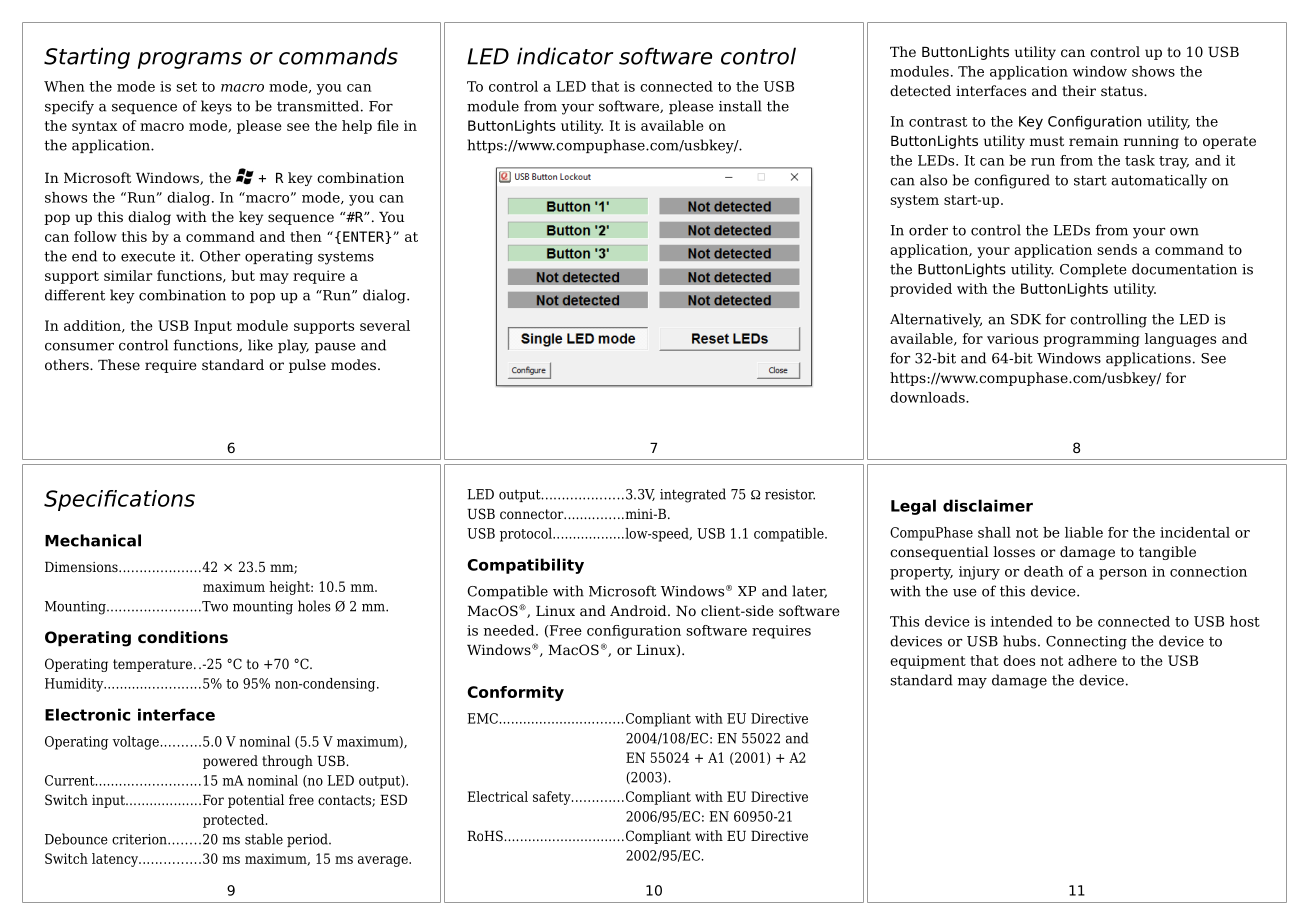 The width and height of the screenshot is (1308, 924). I want to click on status, so click(1123, 91).
